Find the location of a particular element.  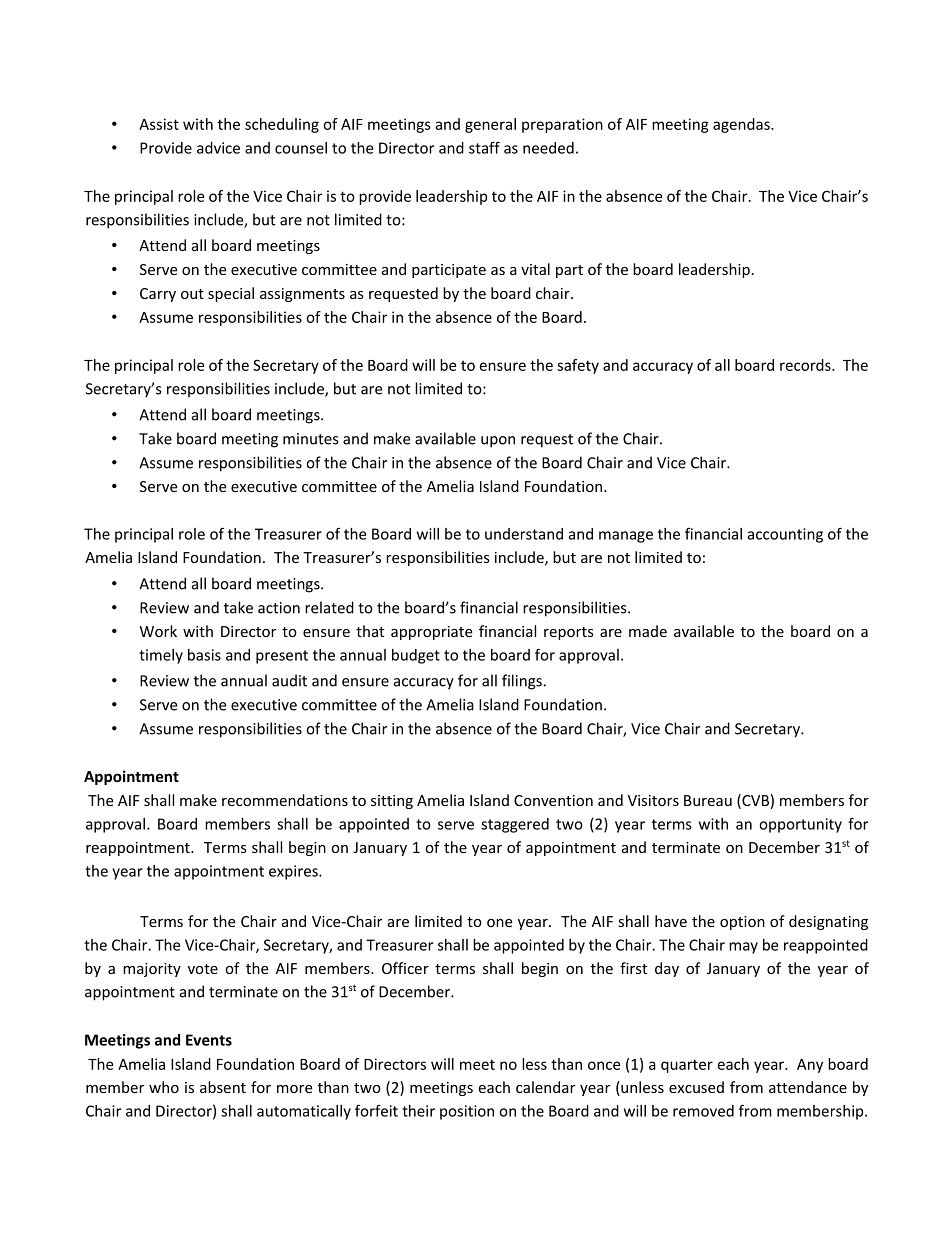

action is located at coordinates (279, 608).
